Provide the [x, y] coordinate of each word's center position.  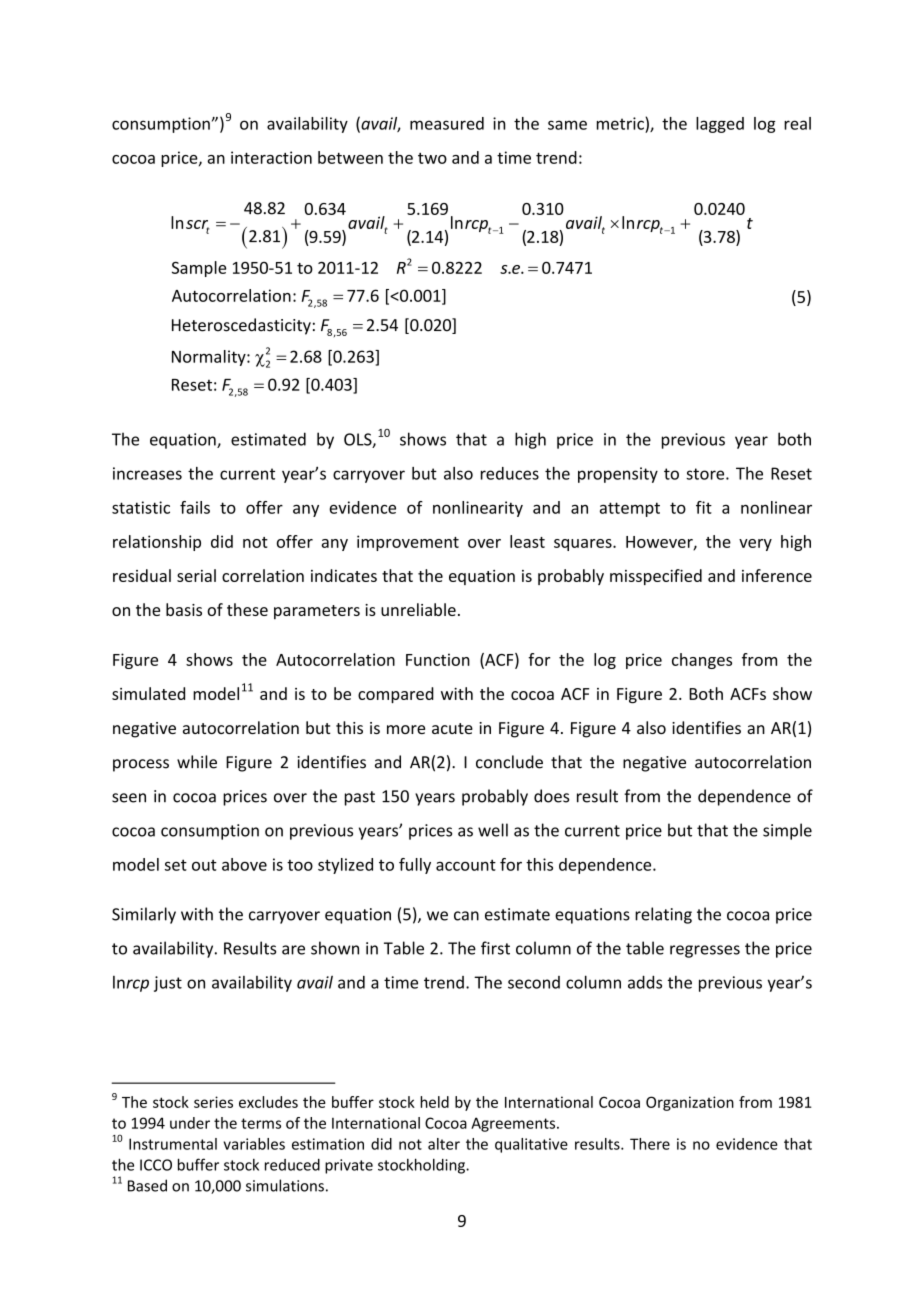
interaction [271, 157]
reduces [510, 473]
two [432, 158]
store [706, 474]
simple [787, 831]
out [204, 865]
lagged [720, 125]
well [493, 830]
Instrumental [173, 1144]
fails [195, 507]
